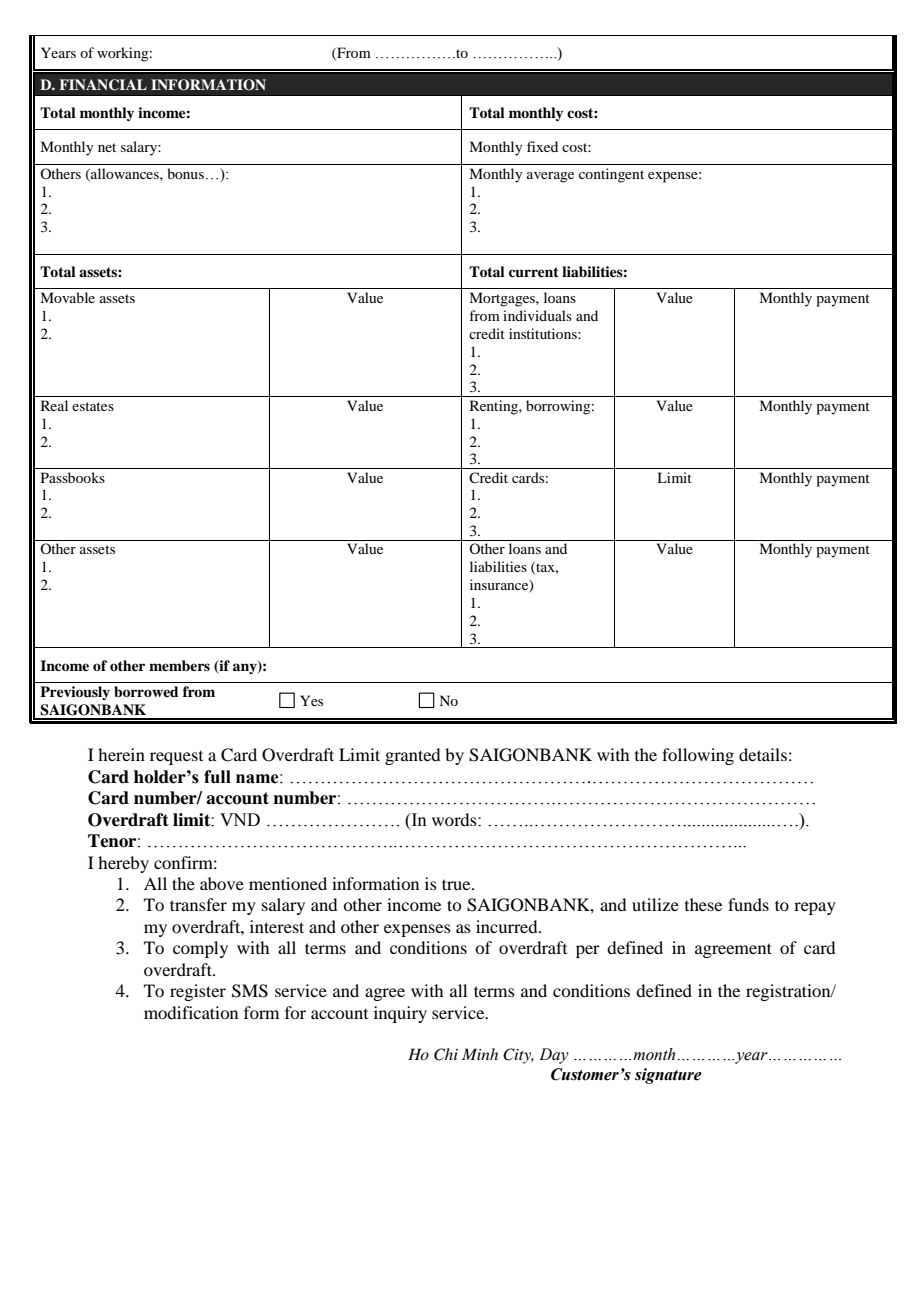  Describe the element at coordinates (179, 665) in the page. I see `members` at that location.
